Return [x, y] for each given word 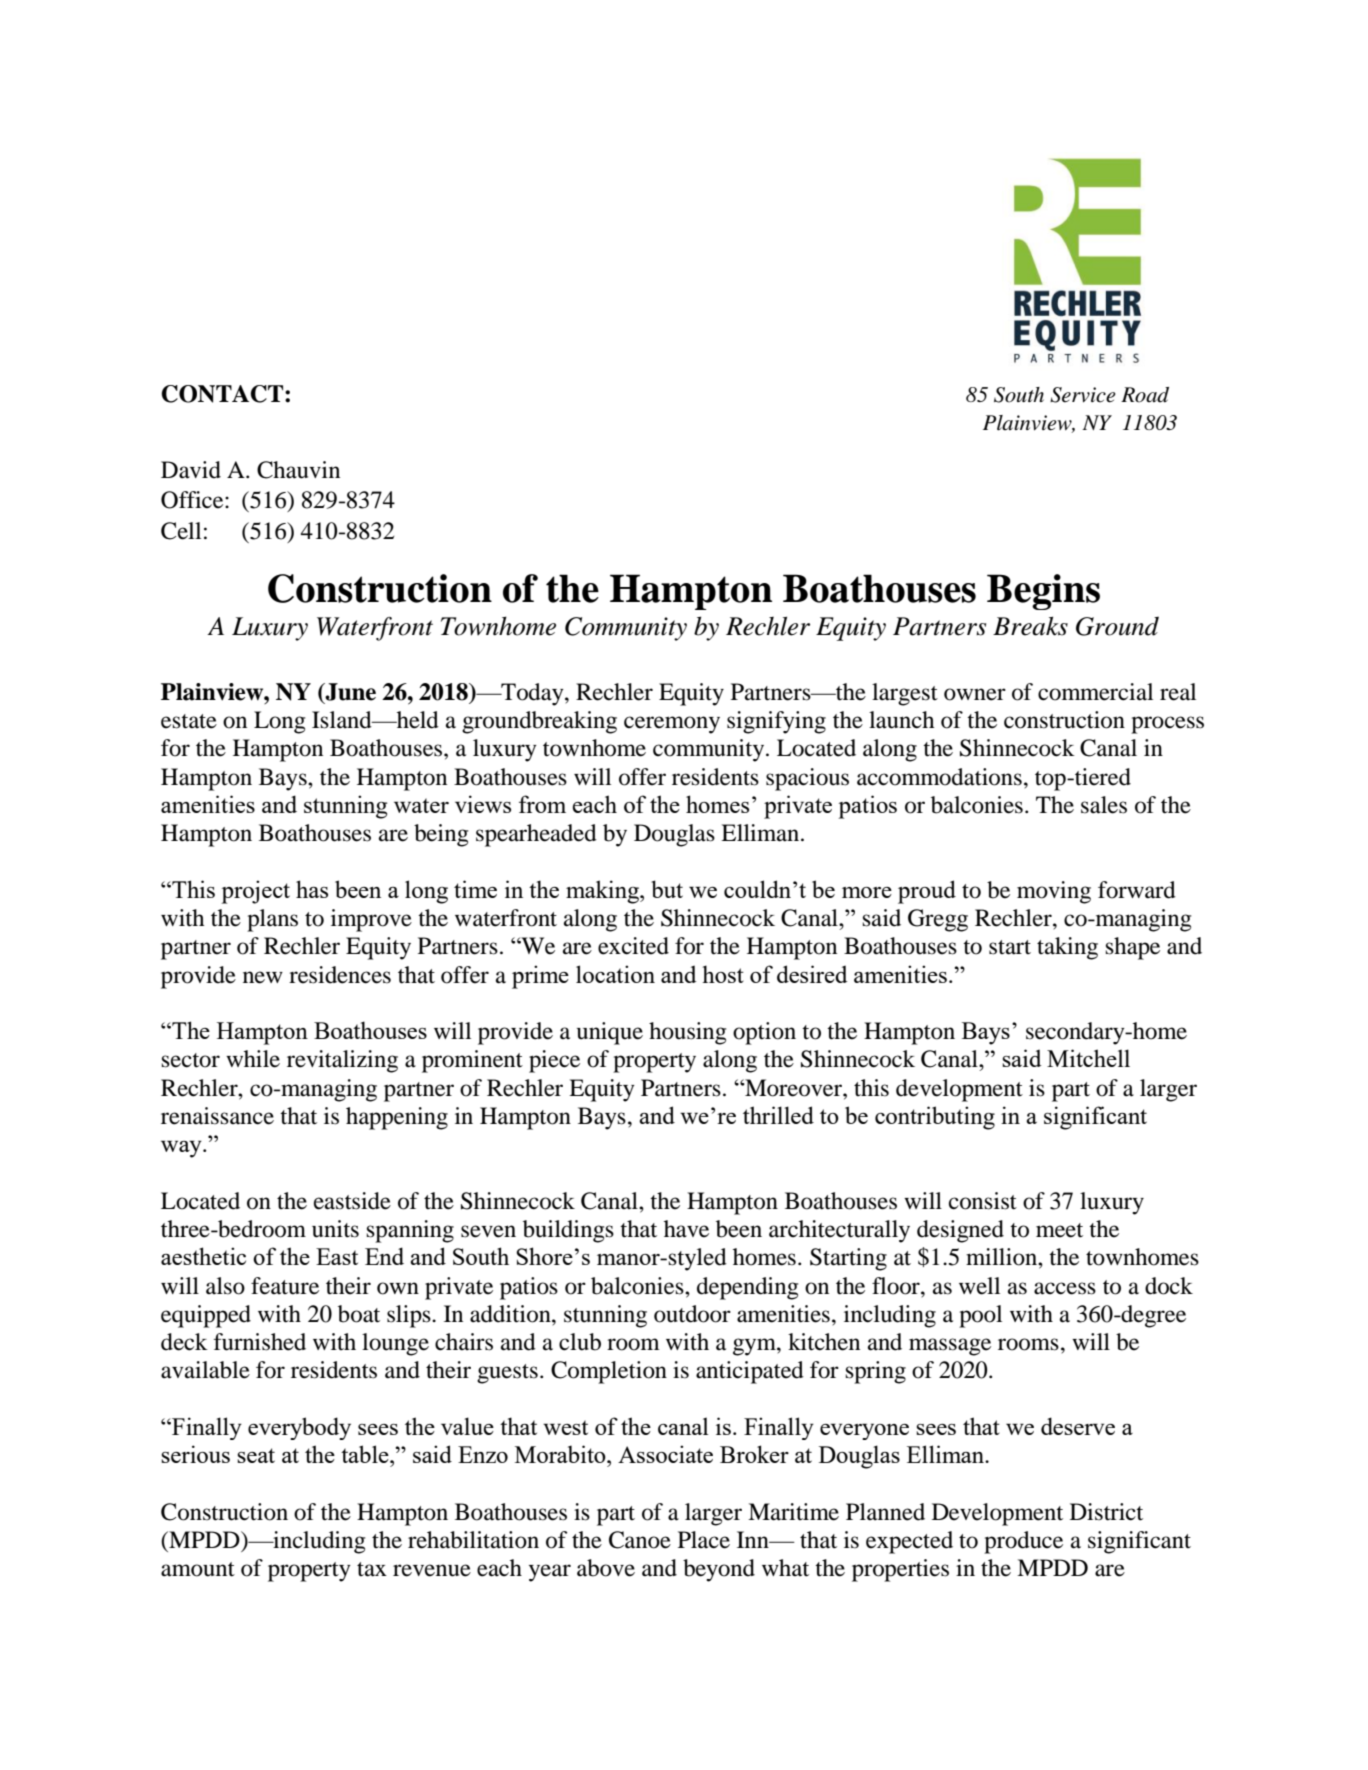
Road [1145, 395]
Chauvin [298, 470]
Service [1083, 395]
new [263, 977]
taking [1067, 948]
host [723, 974]
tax [372, 1569]
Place [704, 1540]
